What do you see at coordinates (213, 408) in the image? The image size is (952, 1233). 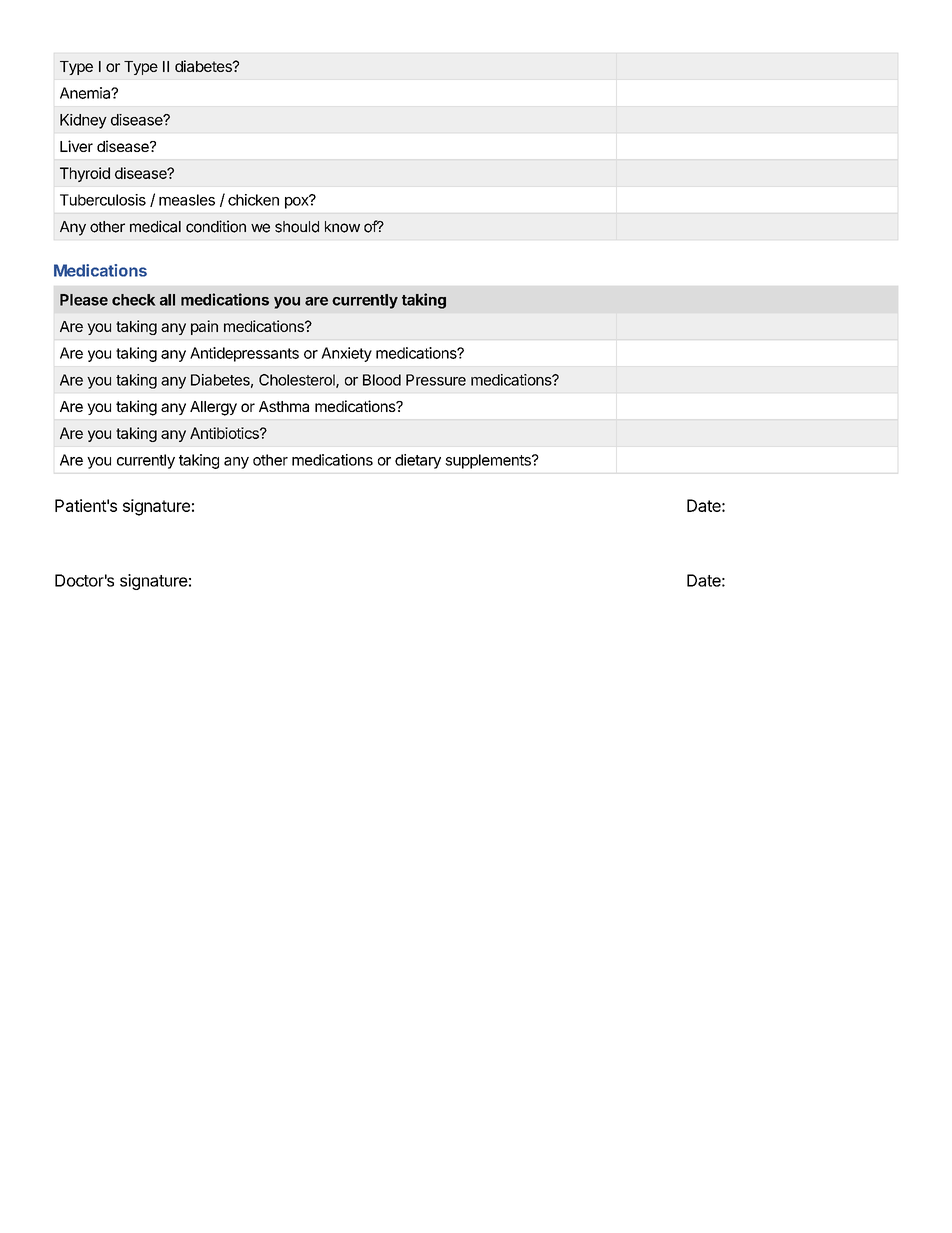 I see `Allergy` at bounding box center [213, 408].
